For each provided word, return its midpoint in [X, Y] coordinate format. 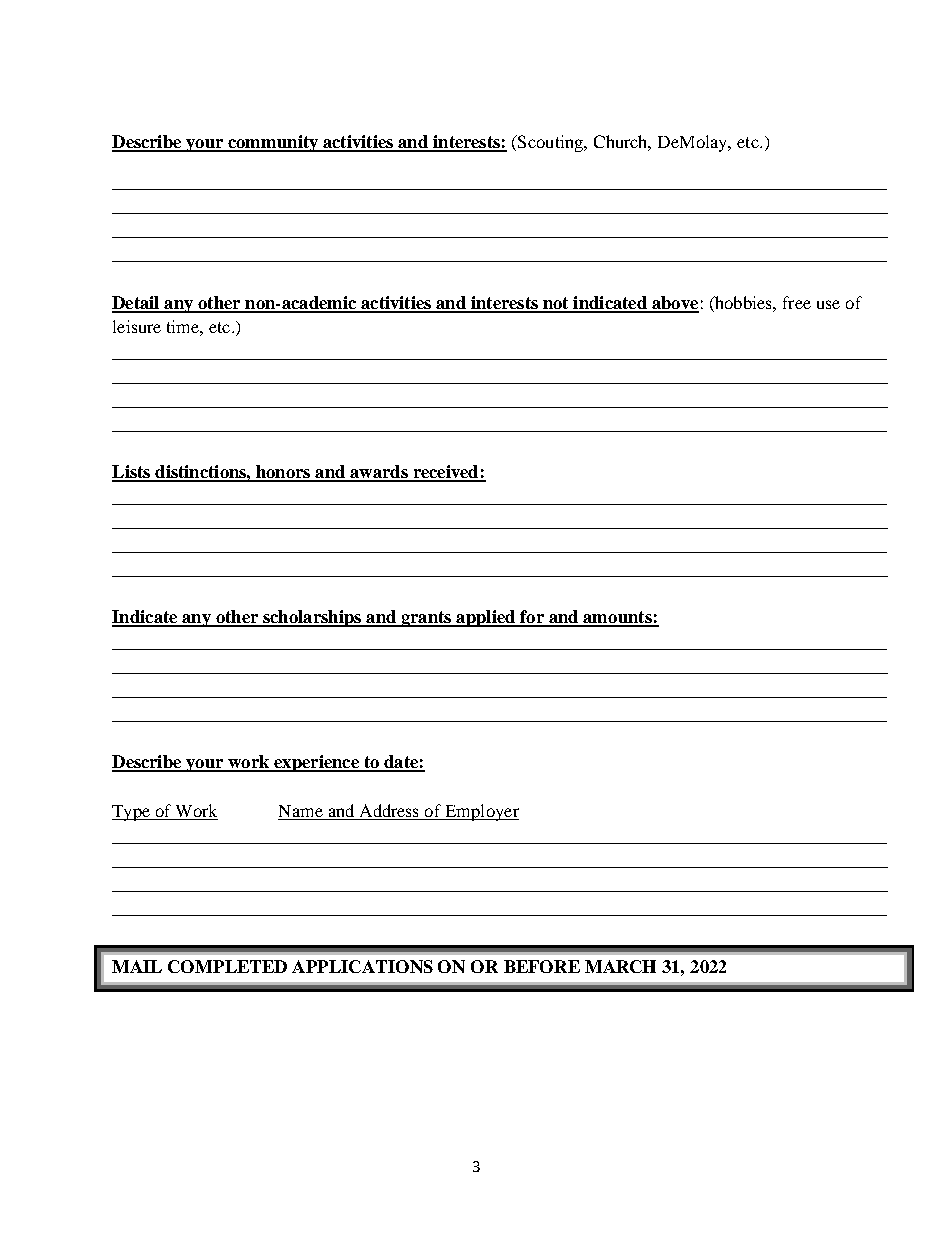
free [797, 302]
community [273, 143]
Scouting [551, 143]
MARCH [620, 966]
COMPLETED [227, 966]
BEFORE [542, 966]
